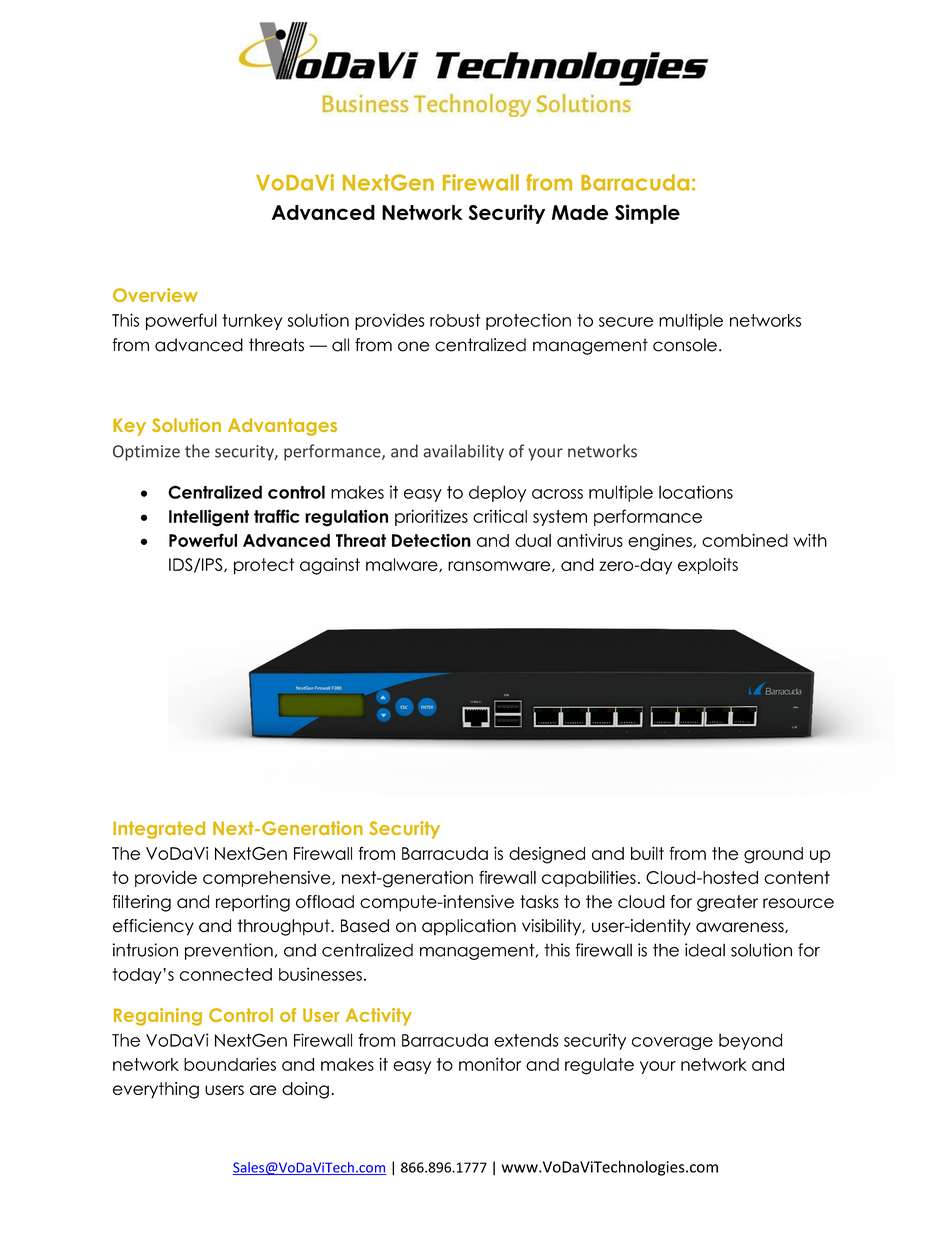  I want to click on Overview, so click(155, 295).
